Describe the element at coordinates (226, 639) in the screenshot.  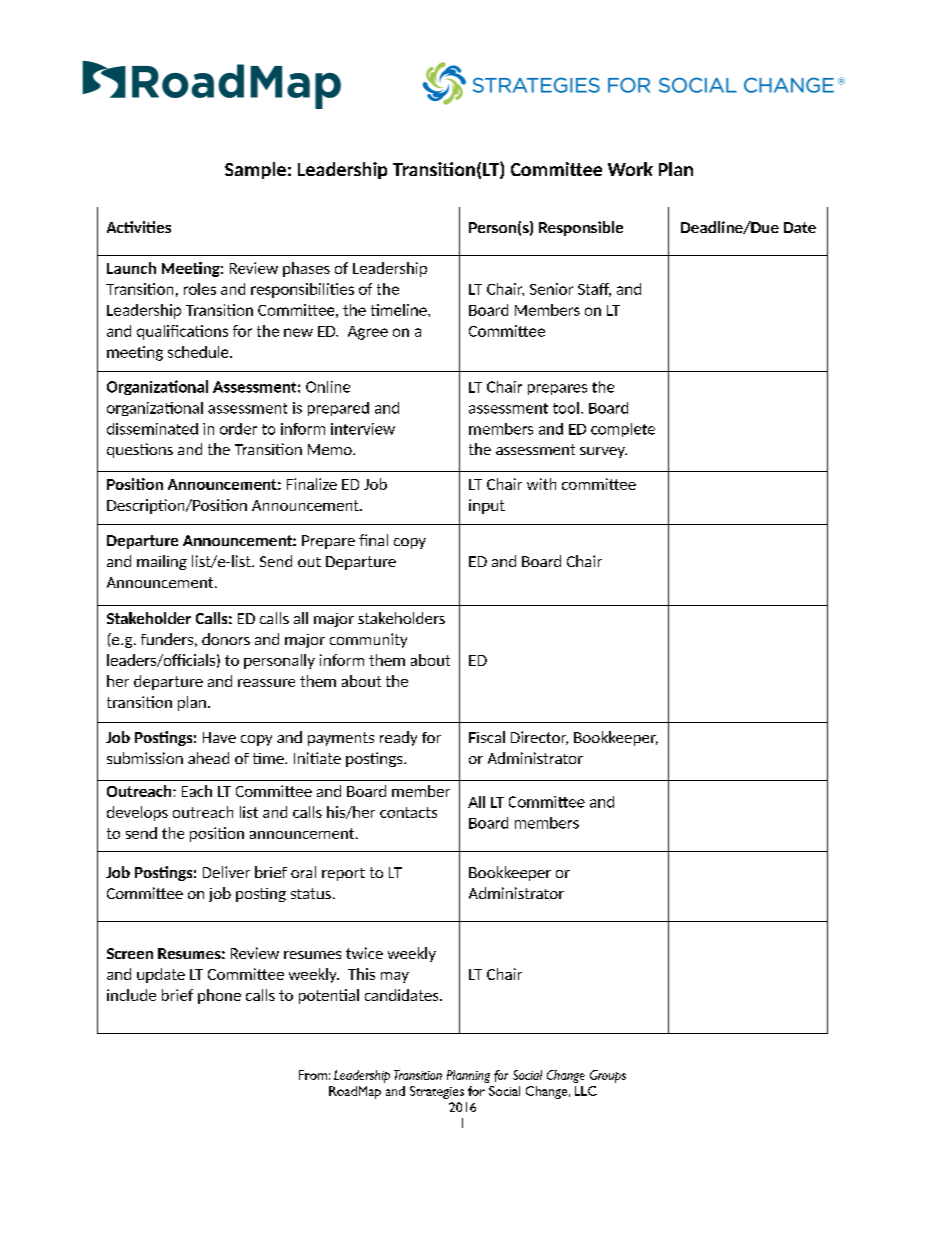
I see `donors` at that location.
